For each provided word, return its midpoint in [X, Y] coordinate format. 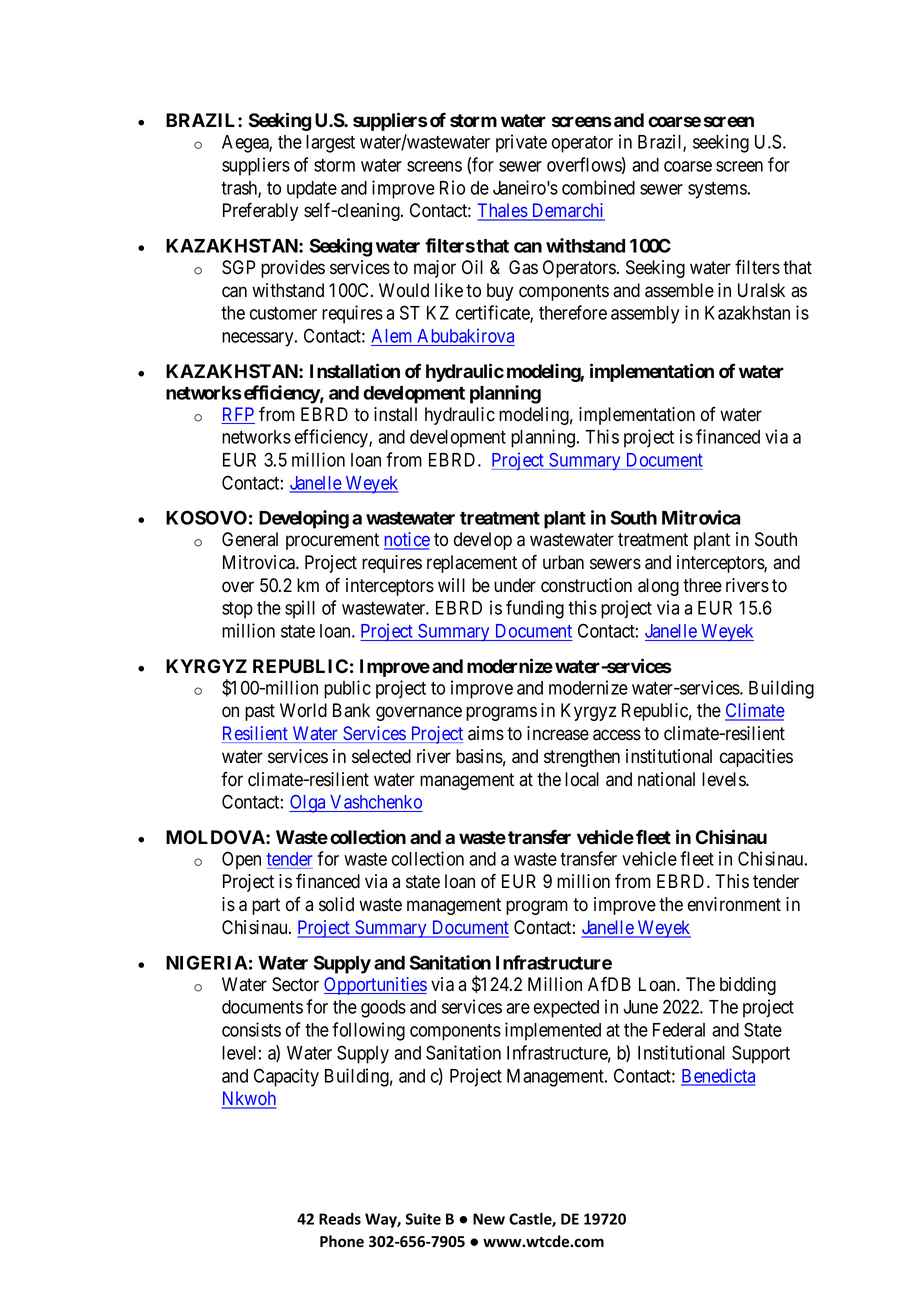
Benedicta [718, 1076]
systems [717, 190]
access [617, 735]
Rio [452, 187]
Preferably [260, 211]
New [489, 1219]
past [260, 712]
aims [486, 733]
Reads [340, 1219]
